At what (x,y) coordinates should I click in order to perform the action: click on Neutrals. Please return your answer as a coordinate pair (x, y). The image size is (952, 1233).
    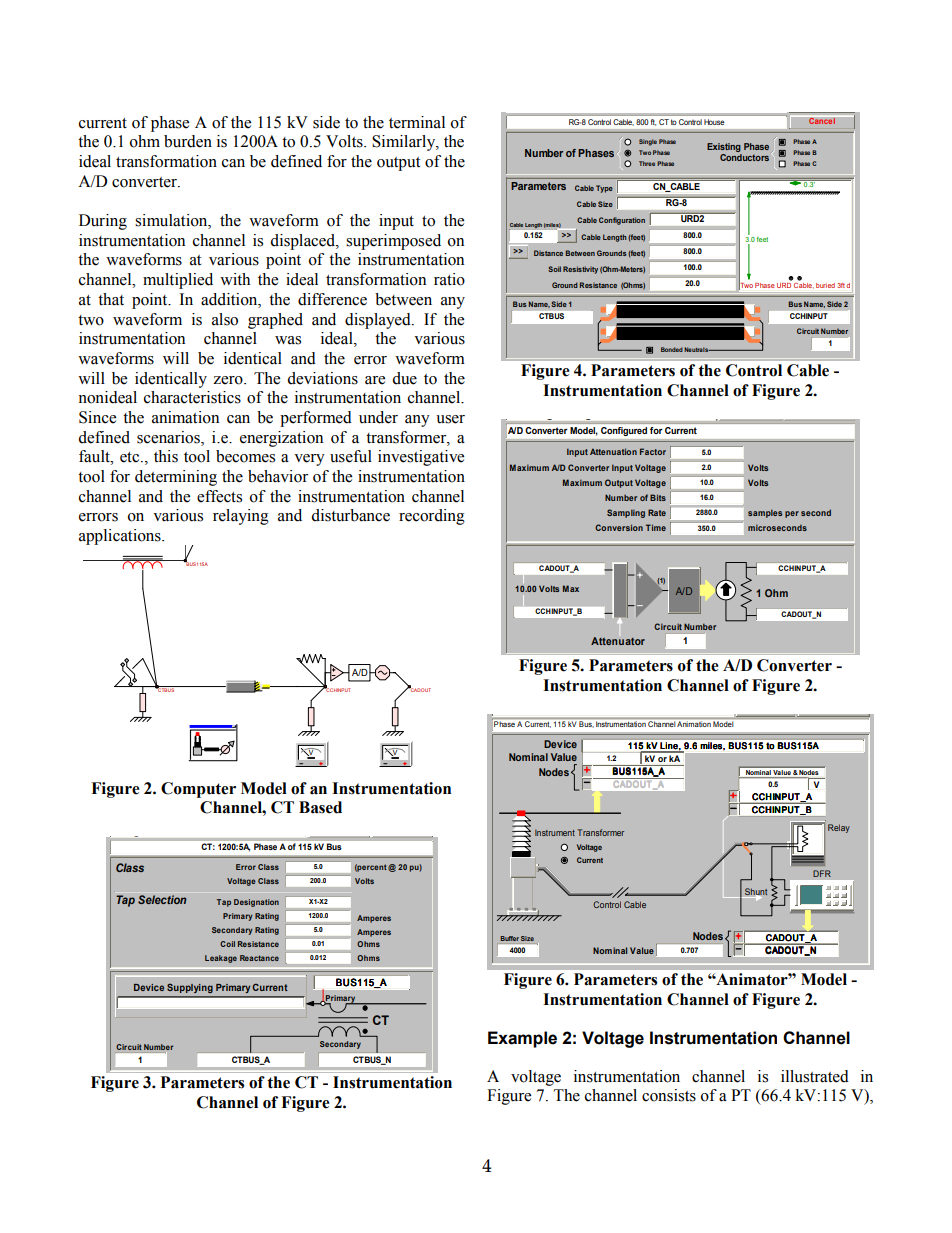
    Looking at the image, I should click on (697, 349).
